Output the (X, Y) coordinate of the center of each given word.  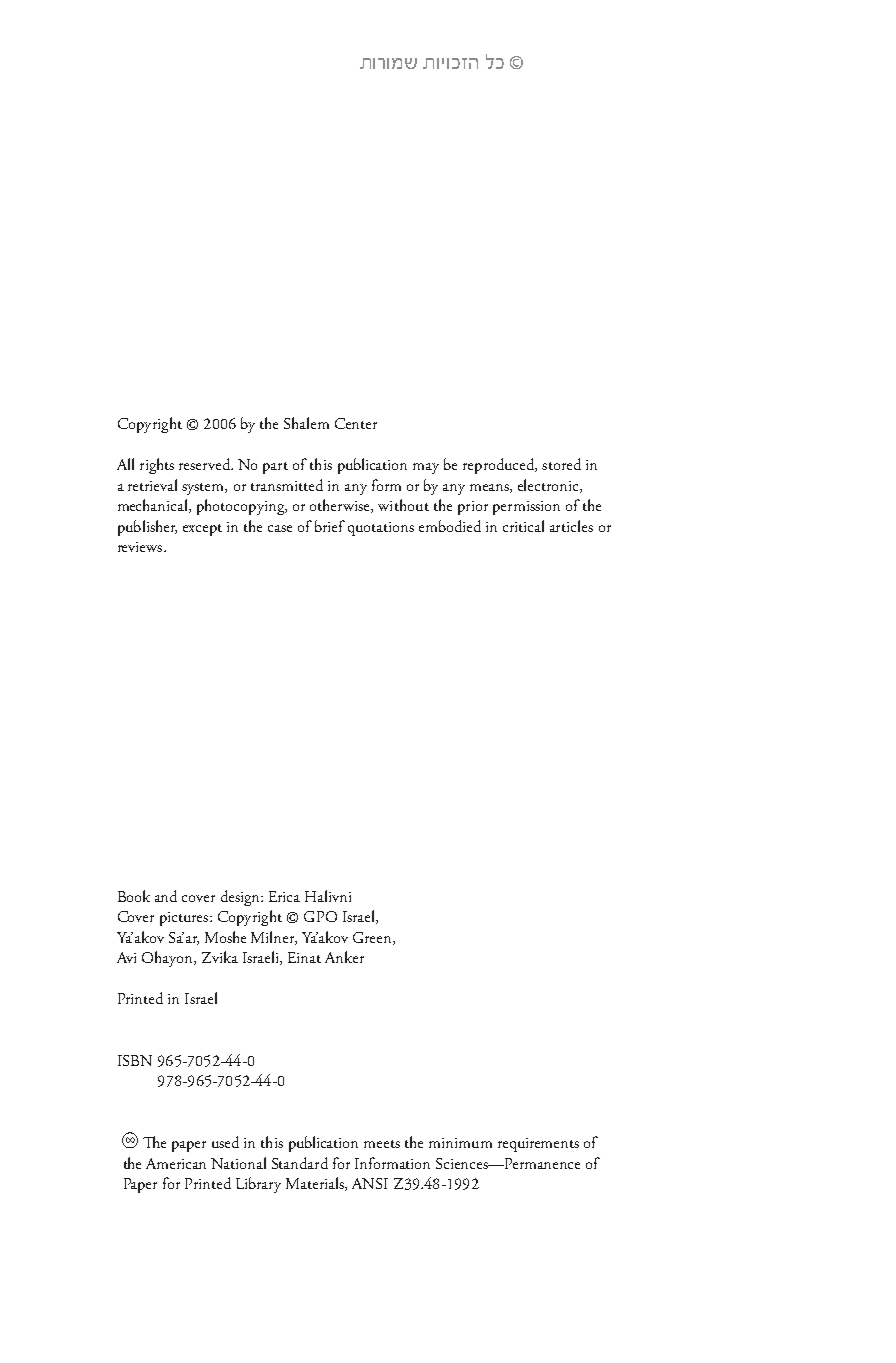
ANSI (370, 1183)
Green (373, 938)
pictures (185, 919)
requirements (538, 1145)
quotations (381, 529)
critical (523, 526)
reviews (141, 547)
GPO (320, 916)
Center (356, 423)
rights (157, 466)
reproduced (500, 466)
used (225, 1142)
